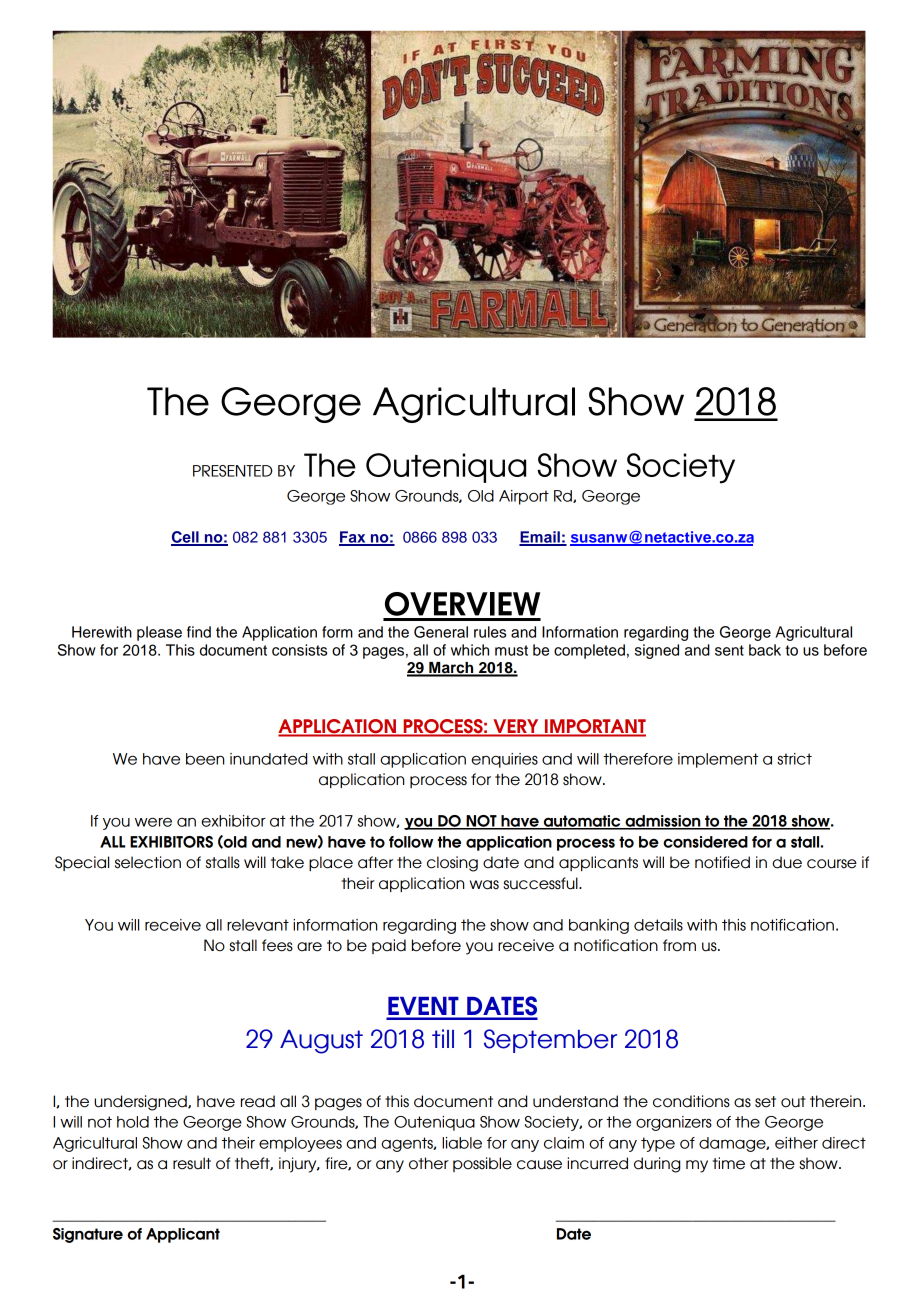 This page has height=1308, width=924. I want to click on Email, so click(540, 538).
